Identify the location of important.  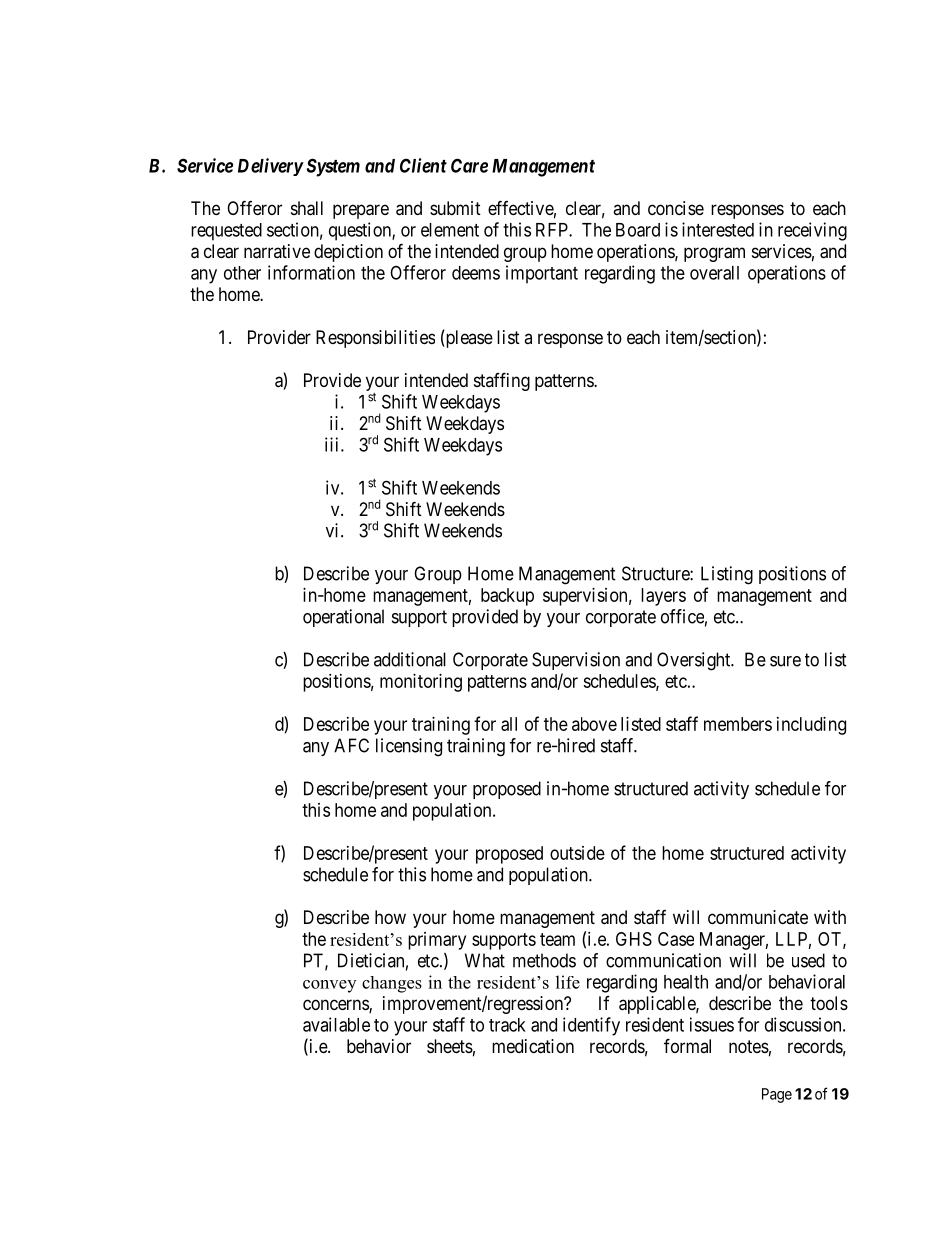
(542, 274).
